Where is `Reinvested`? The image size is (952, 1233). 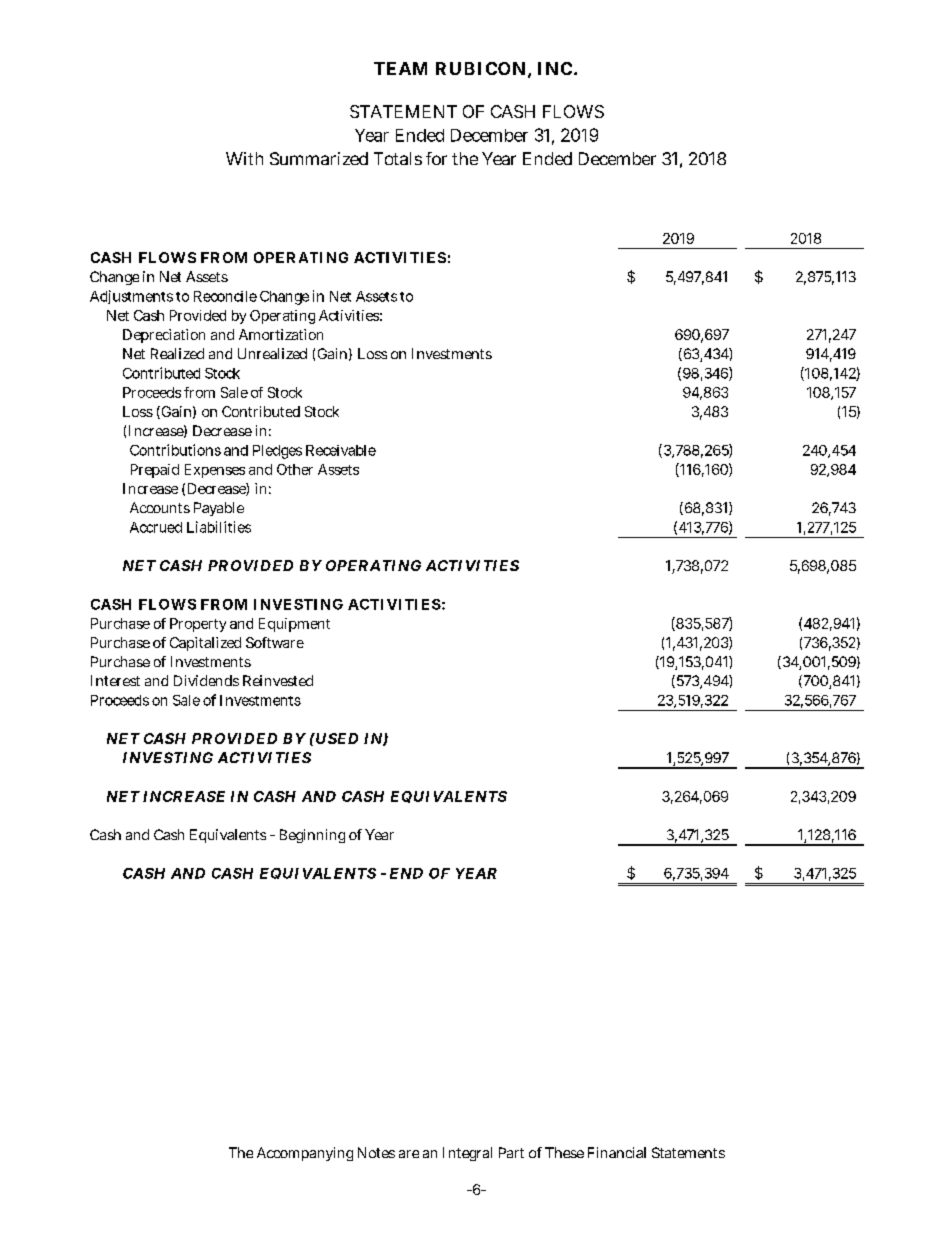 Reinvested is located at coordinates (278, 680).
